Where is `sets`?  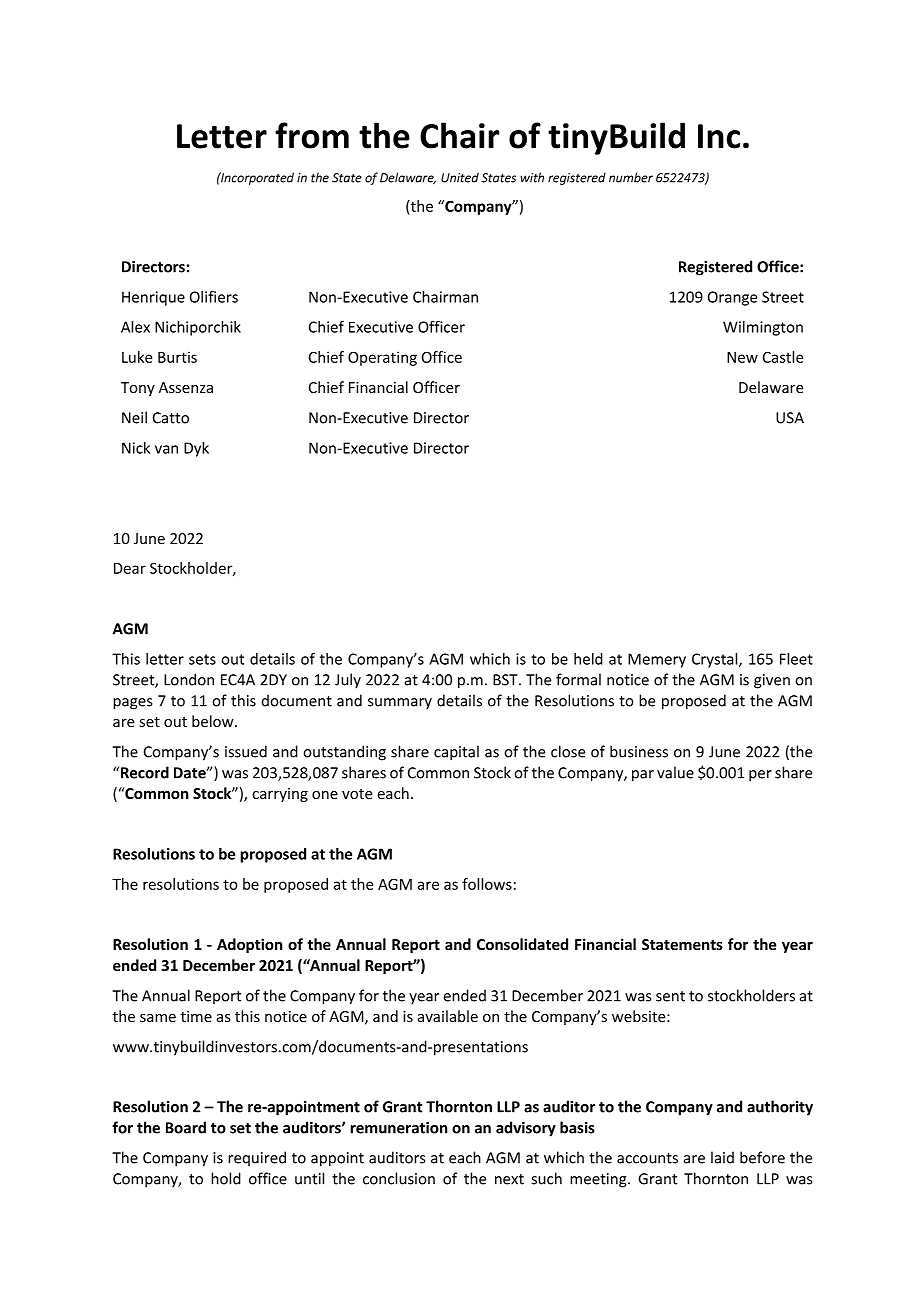 sets is located at coordinates (202, 659).
